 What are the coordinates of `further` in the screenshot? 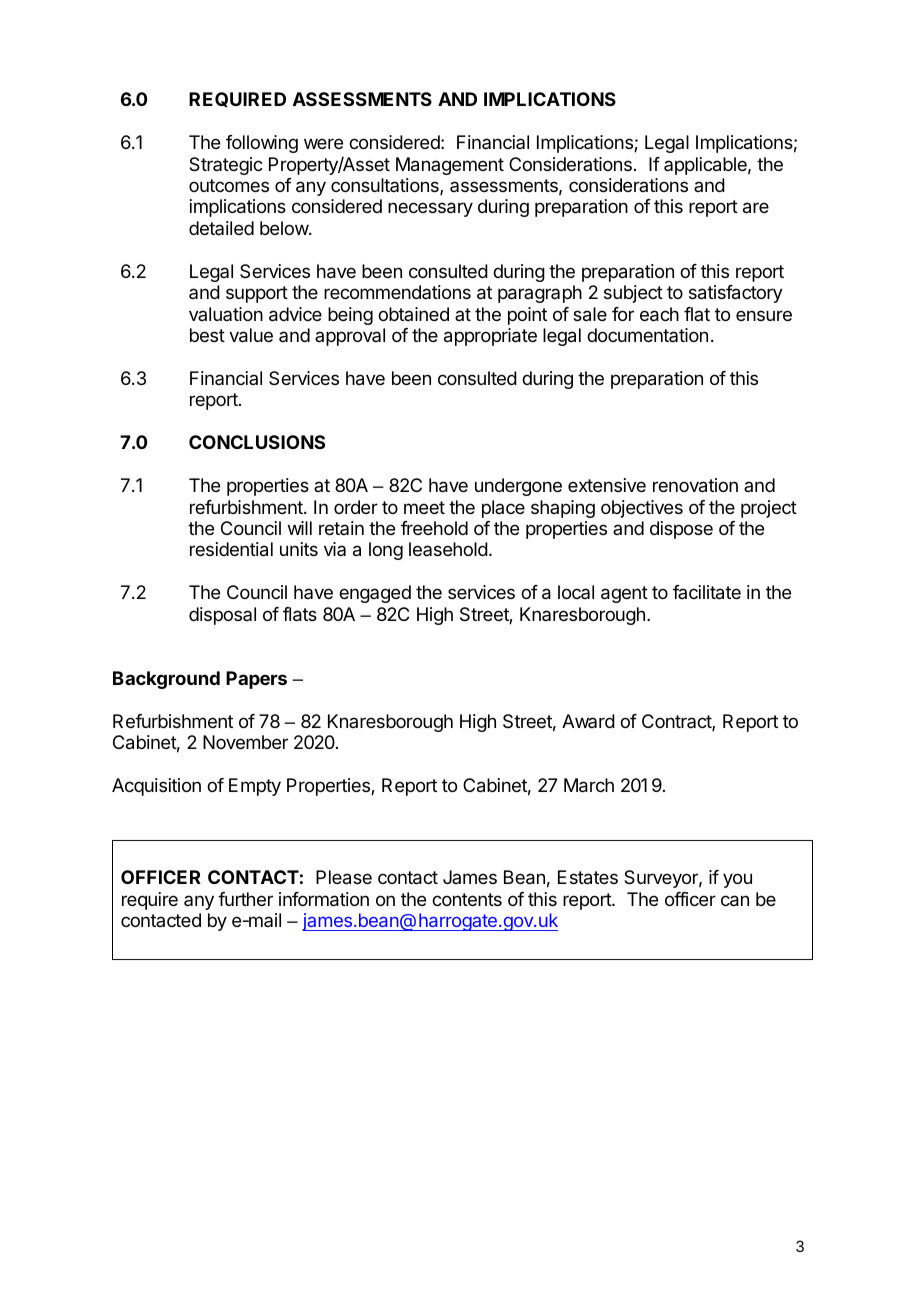 It's located at (245, 899).
